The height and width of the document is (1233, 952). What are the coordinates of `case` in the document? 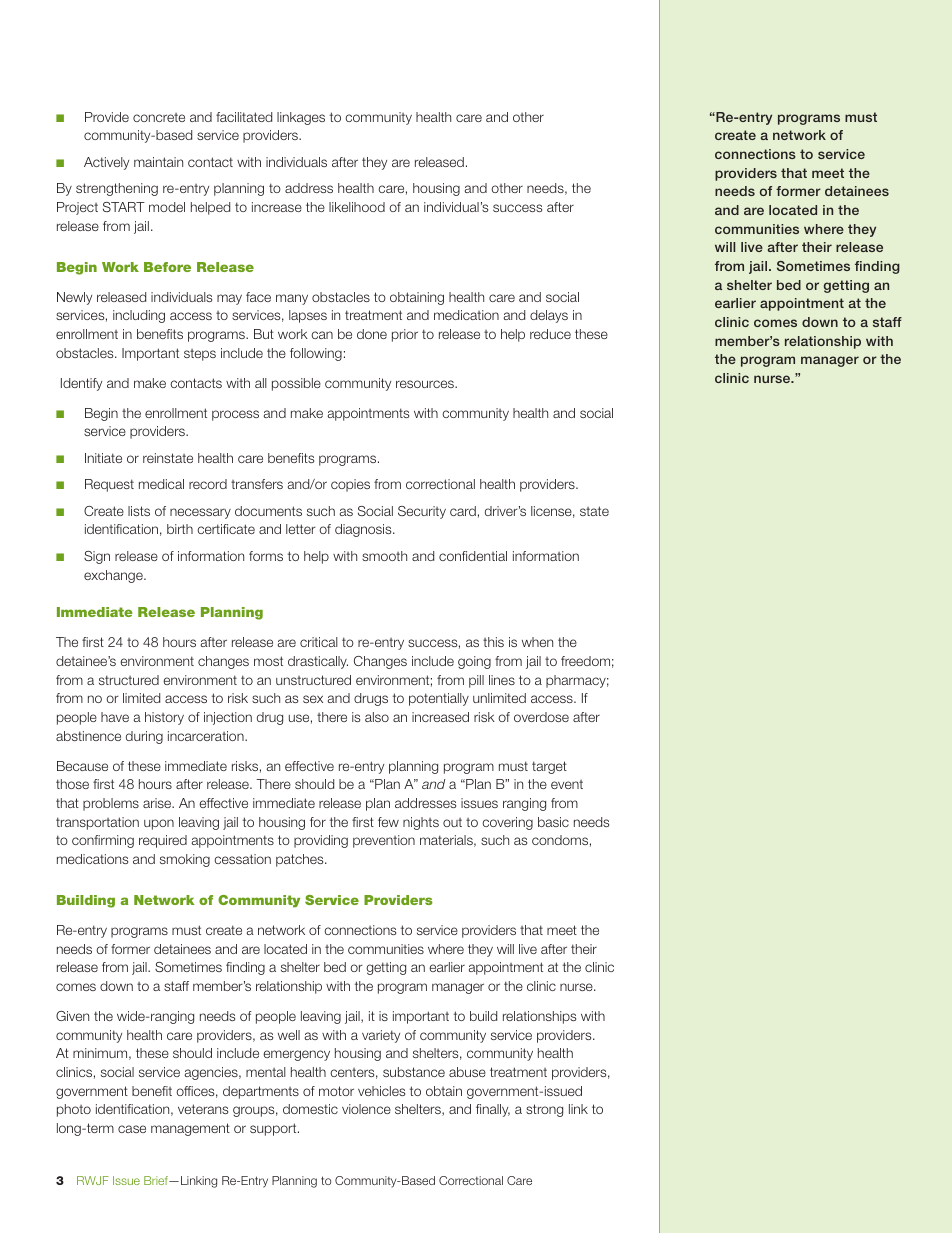 It's located at (132, 1129).
